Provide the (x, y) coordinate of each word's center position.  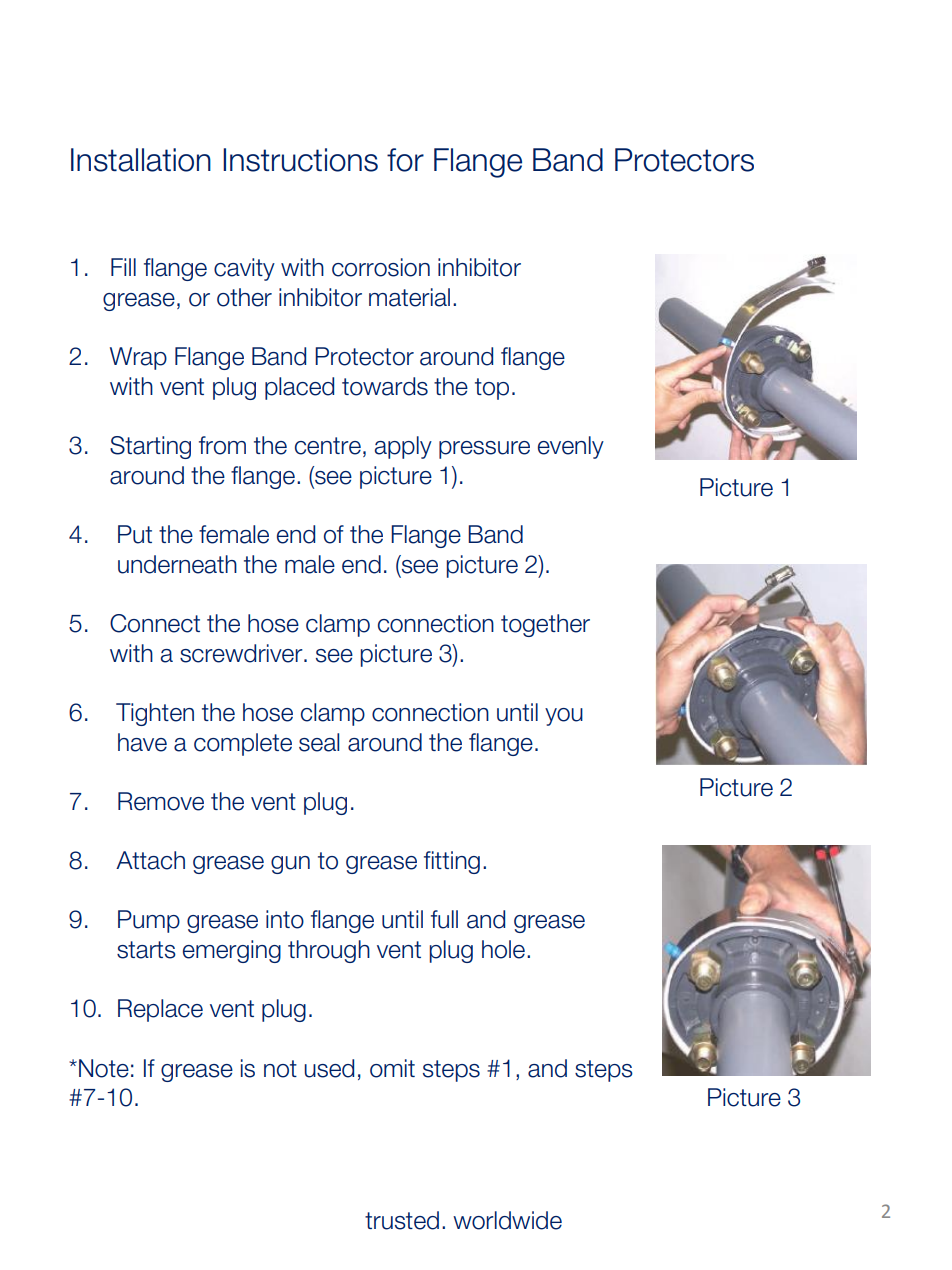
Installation (141, 160)
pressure (484, 450)
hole (503, 949)
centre (328, 446)
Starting (150, 447)
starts (146, 950)
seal (319, 742)
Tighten (155, 714)
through (329, 951)
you (564, 717)
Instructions (300, 160)
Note (104, 1068)
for (405, 160)
